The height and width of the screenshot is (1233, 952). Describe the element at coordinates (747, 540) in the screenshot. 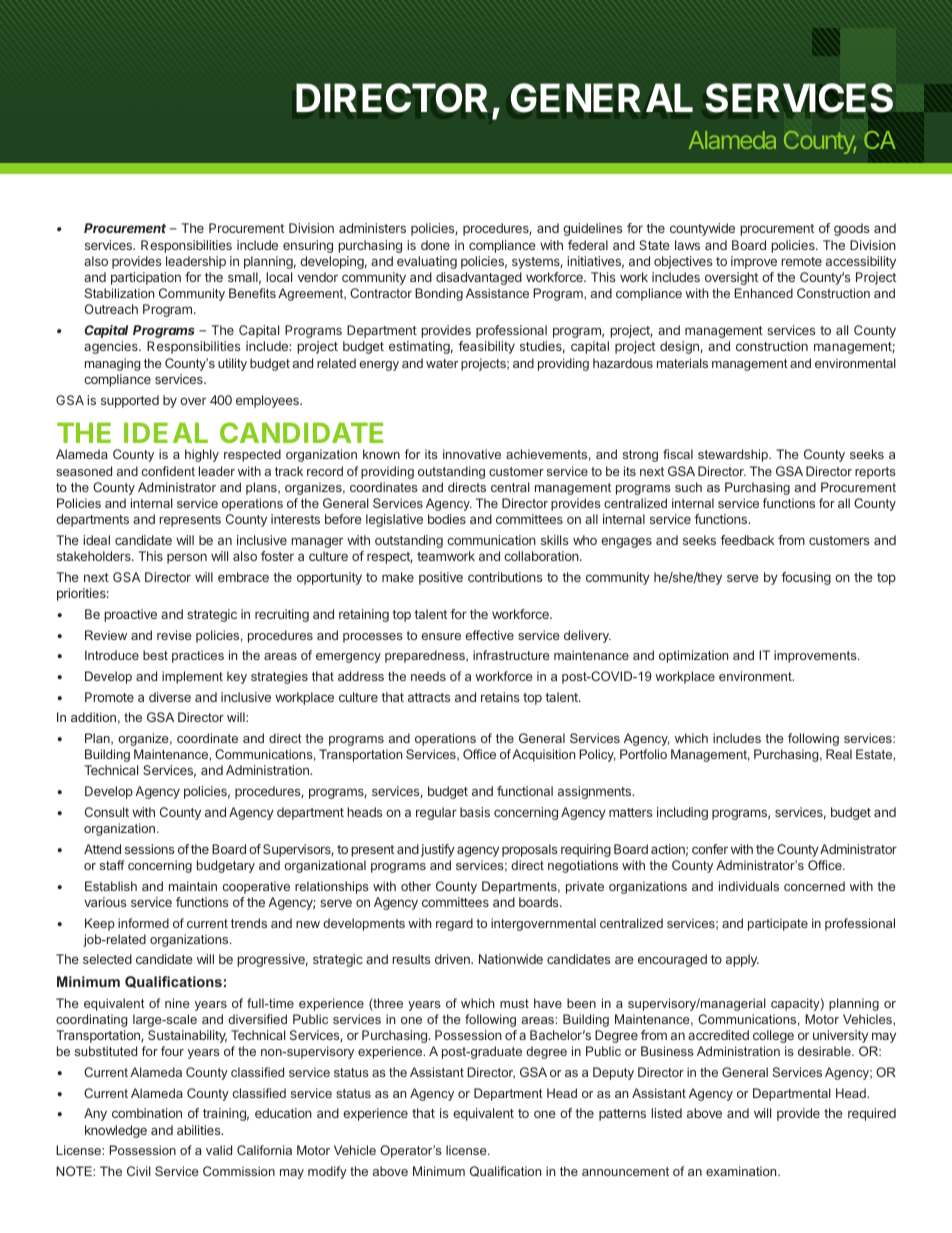

I see `feedback` at that location.
